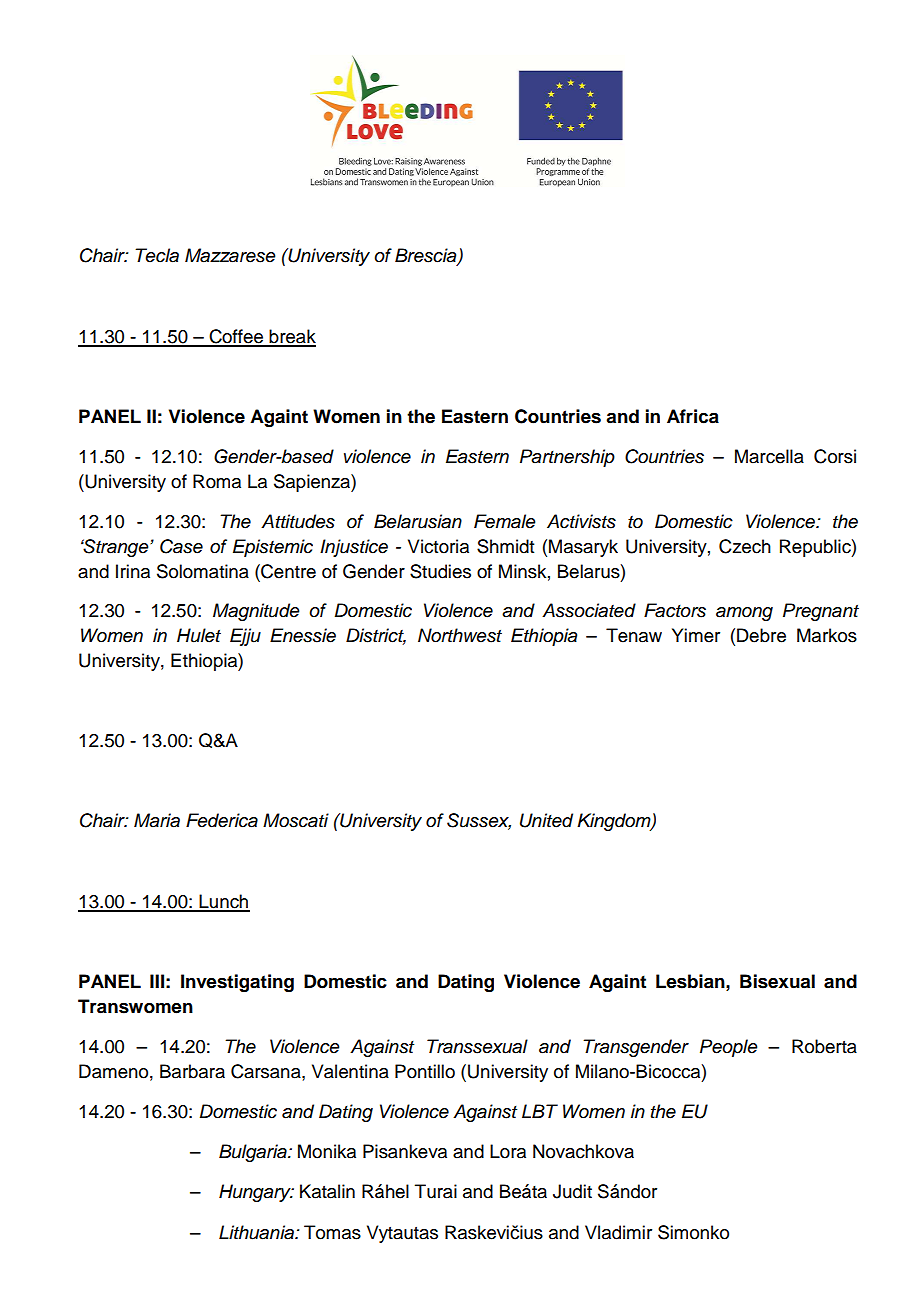  What do you see at coordinates (236, 337) in the screenshot?
I see `Coffee` at bounding box center [236, 337].
